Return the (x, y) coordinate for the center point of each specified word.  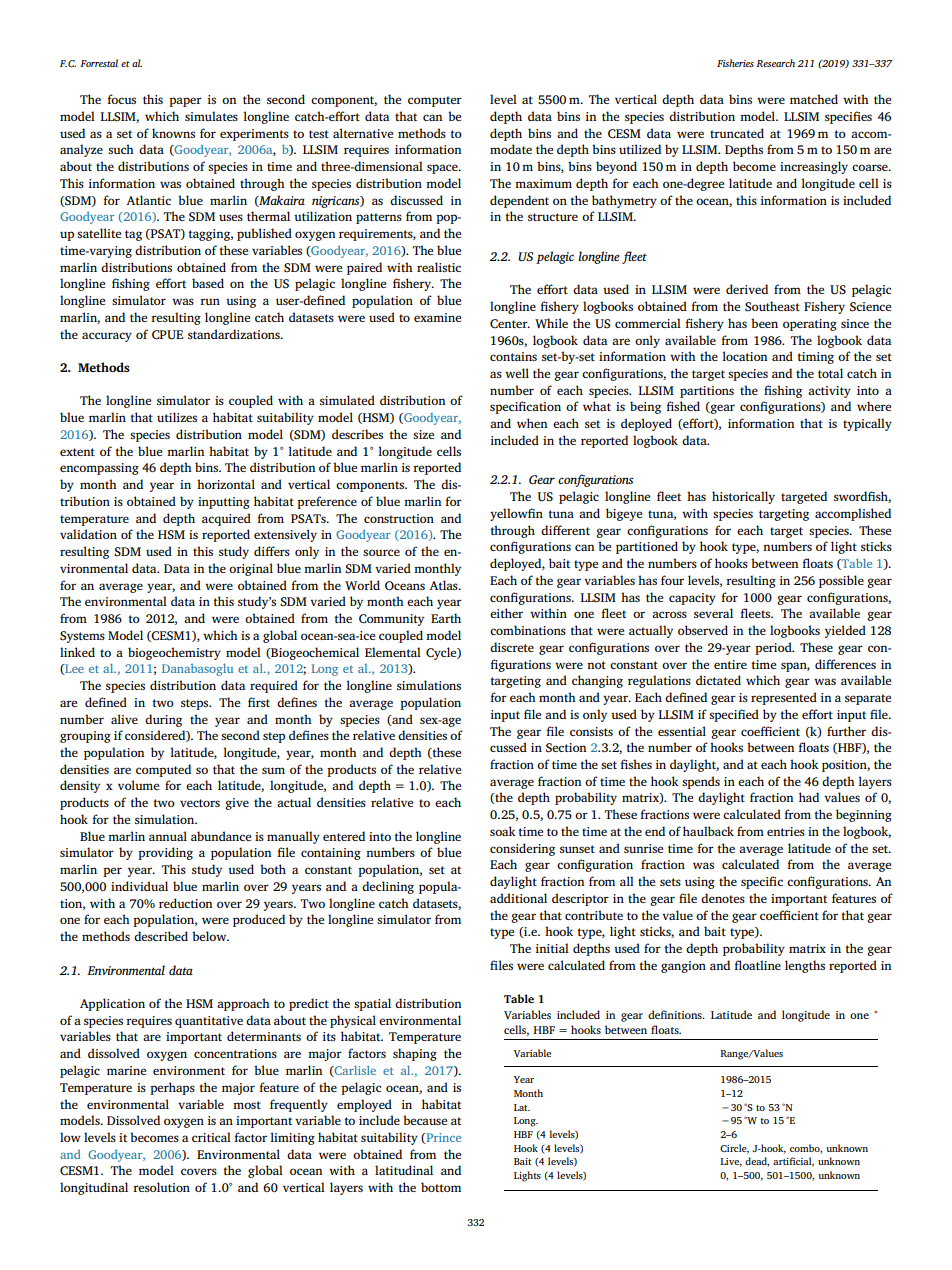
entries (786, 831)
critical (211, 1137)
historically (743, 497)
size (423, 434)
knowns (173, 133)
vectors (200, 803)
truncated (737, 133)
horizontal (226, 484)
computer (435, 101)
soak (503, 831)
